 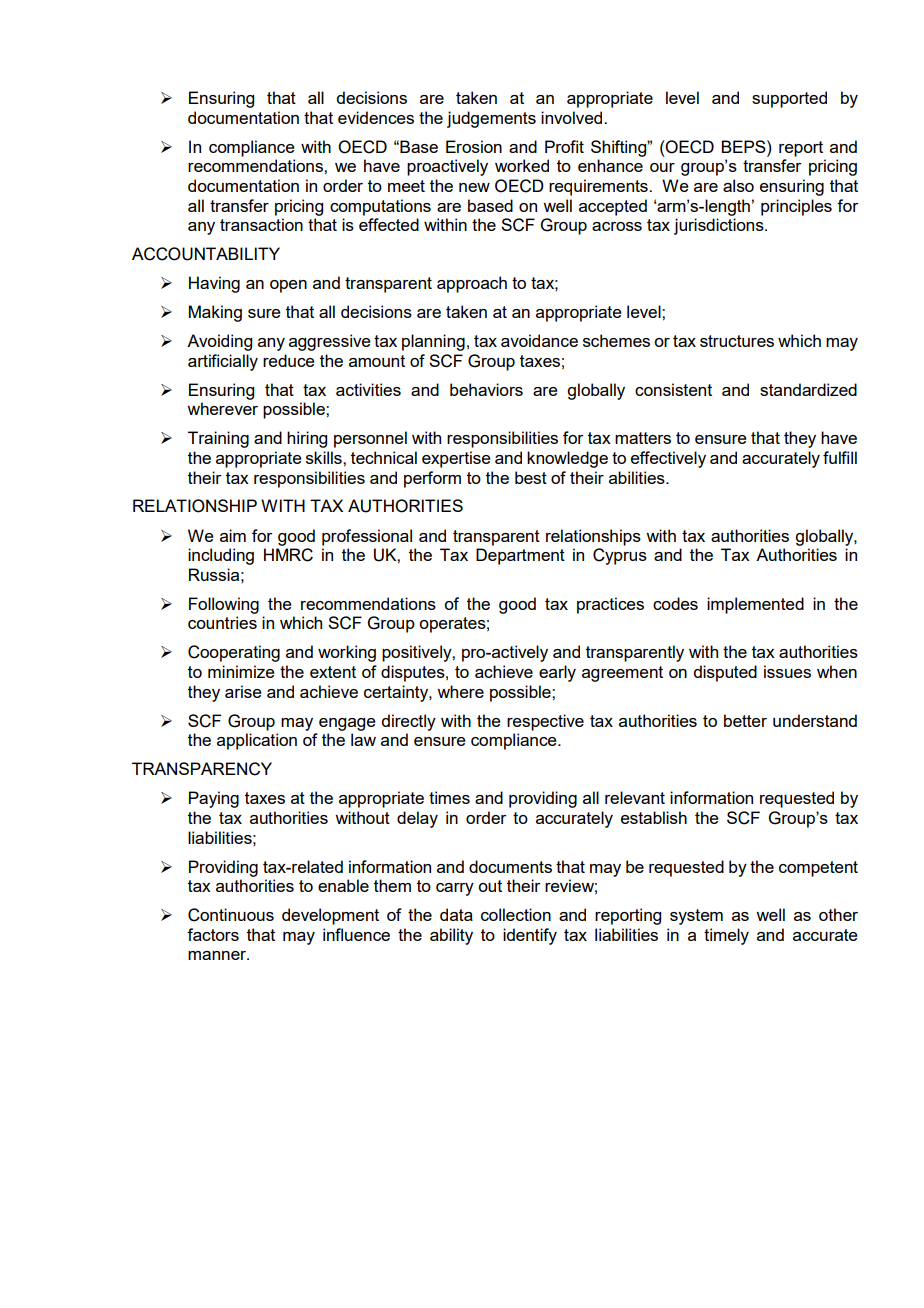 What do you see at coordinates (241, 671) in the screenshot?
I see `minimize` at bounding box center [241, 671].
